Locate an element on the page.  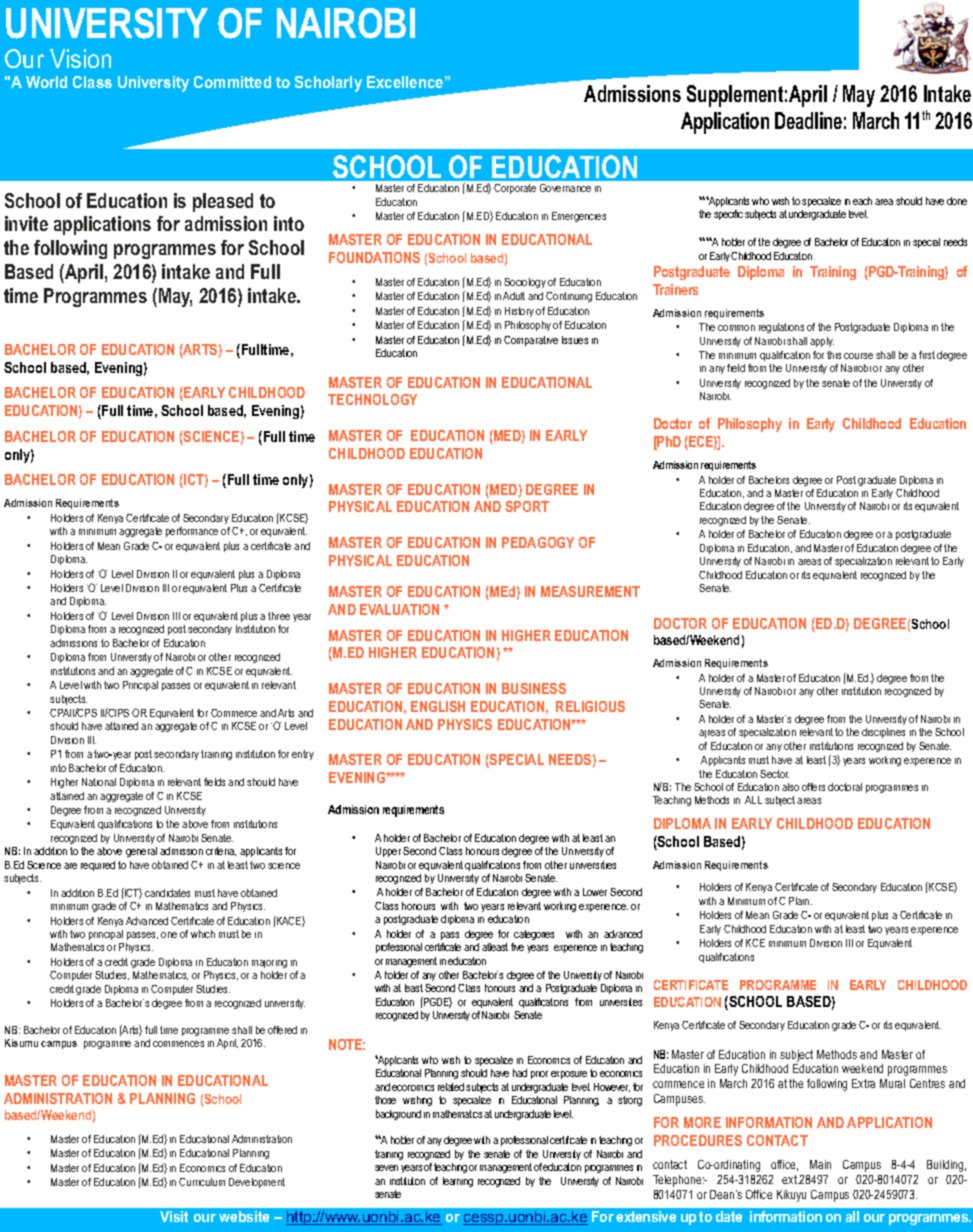
which is located at coordinates (203, 934).
